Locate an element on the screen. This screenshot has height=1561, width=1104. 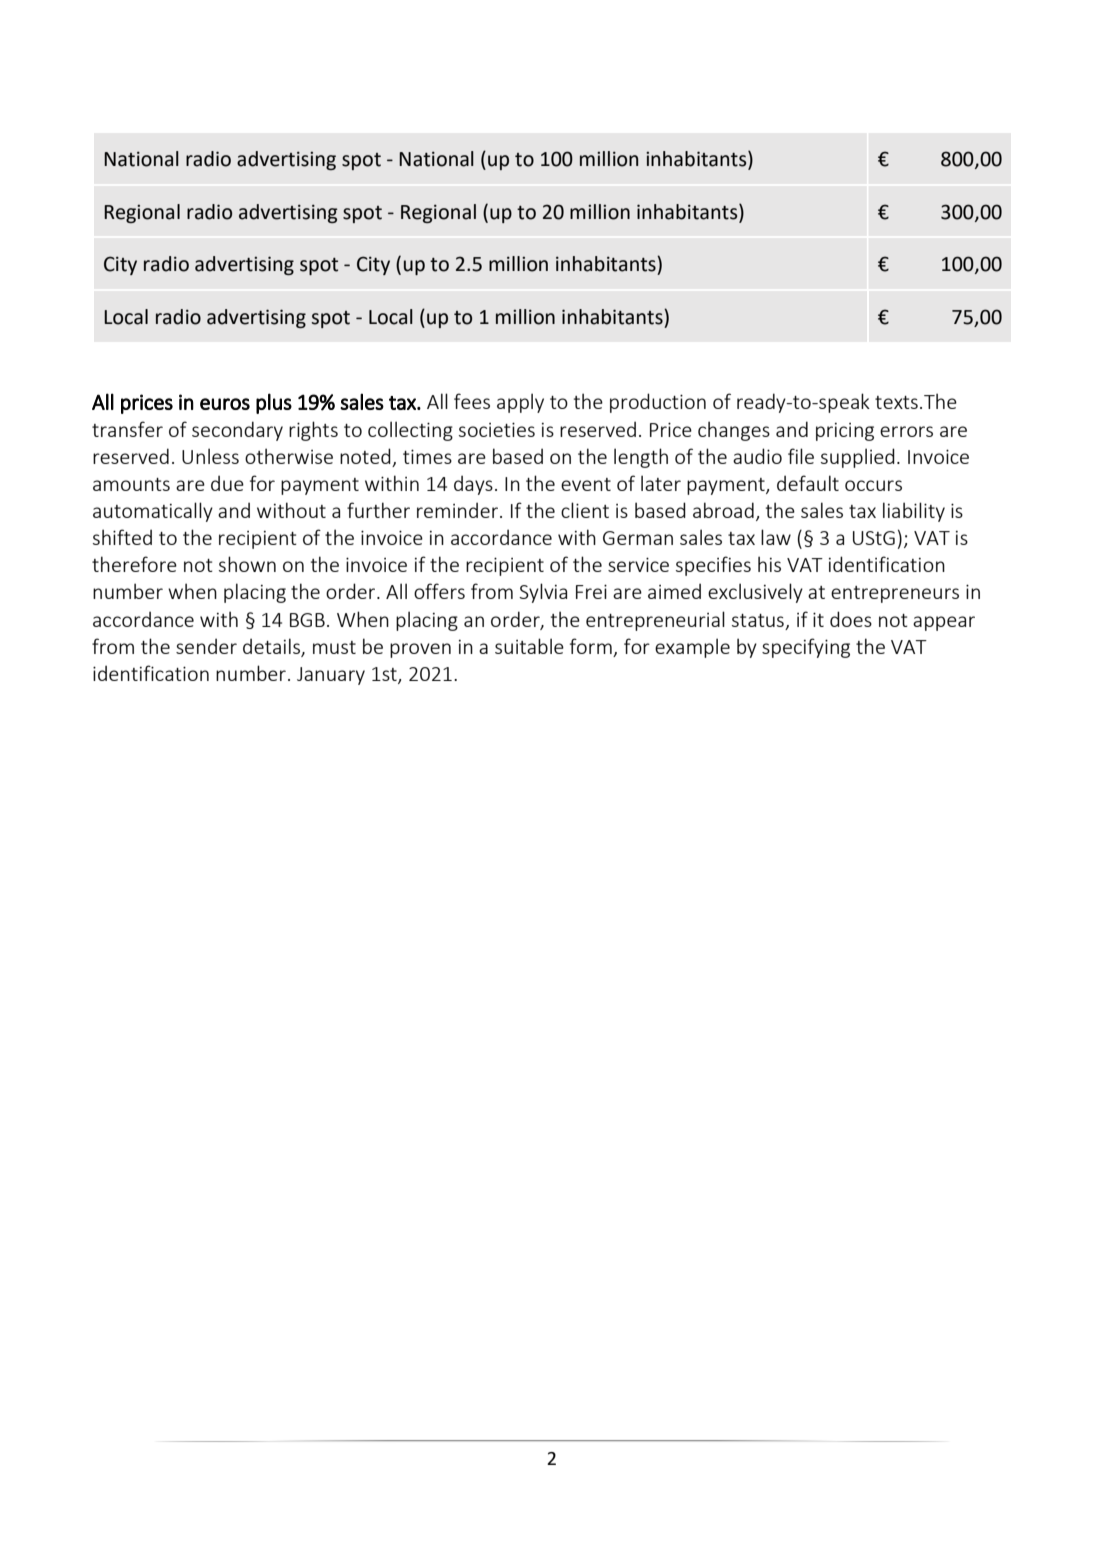
suitable is located at coordinates (529, 646).
